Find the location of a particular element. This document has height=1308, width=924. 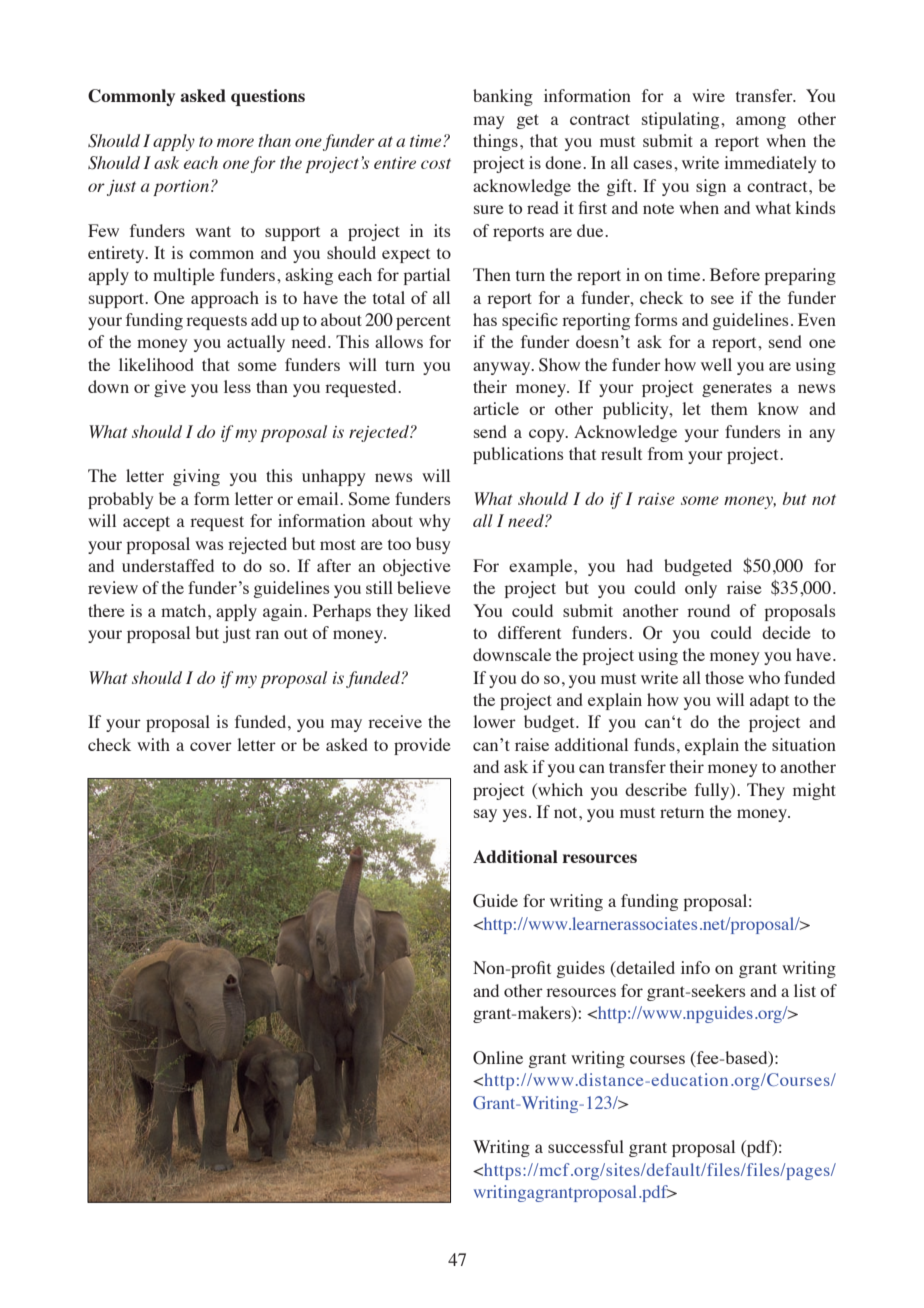

things is located at coordinates (495, 142).
